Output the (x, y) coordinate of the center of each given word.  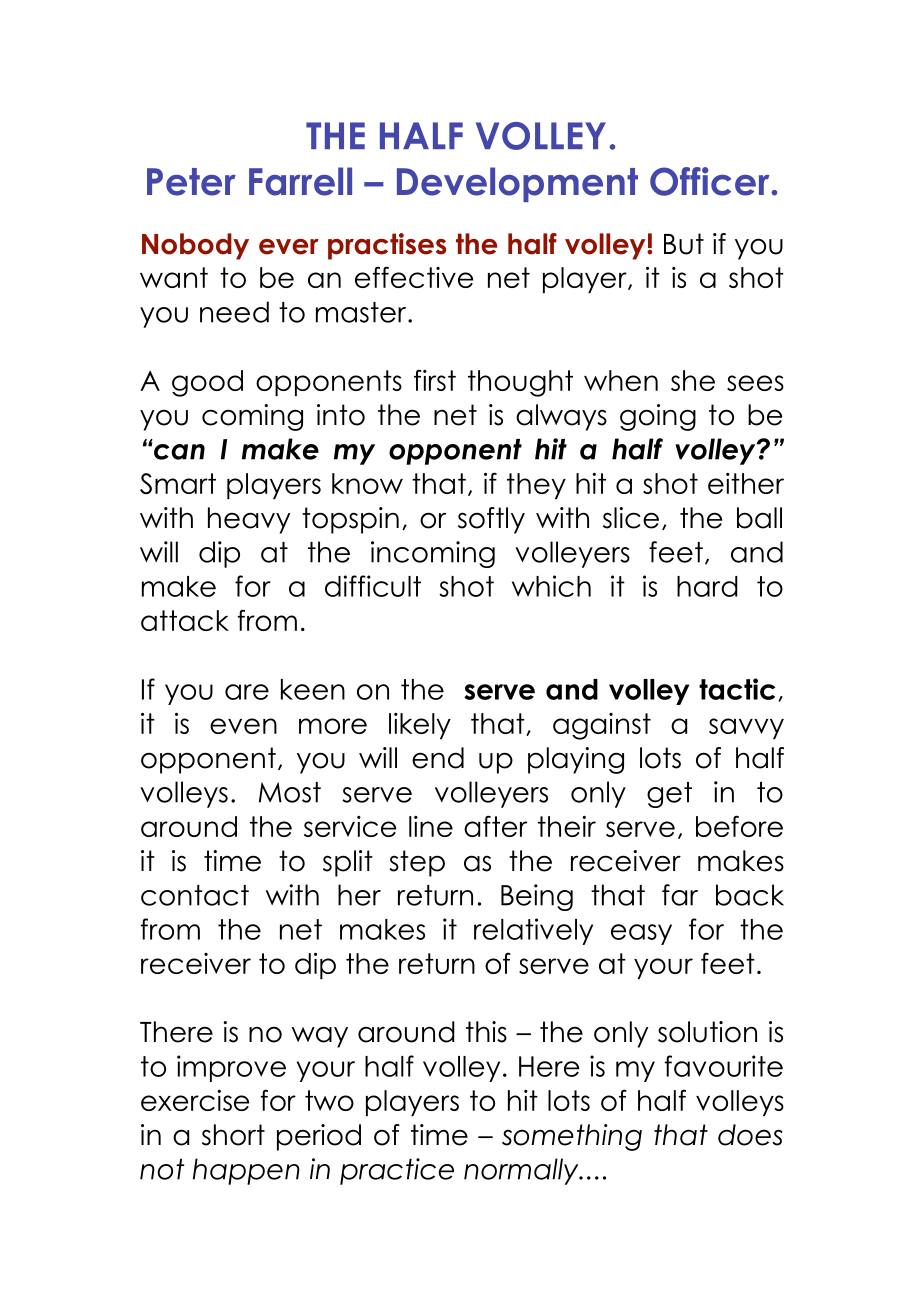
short (233, 1135)
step (417, 863)
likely (420, 726)
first (435, 380)
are (247, 692)
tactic (737, 689)
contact (195, 895)
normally (522, 1171)
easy (641, 934)
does (750, 1135)
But (684, 244)
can (179, 452)
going (658, 417)
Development (517, 184)
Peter (191, 182)
